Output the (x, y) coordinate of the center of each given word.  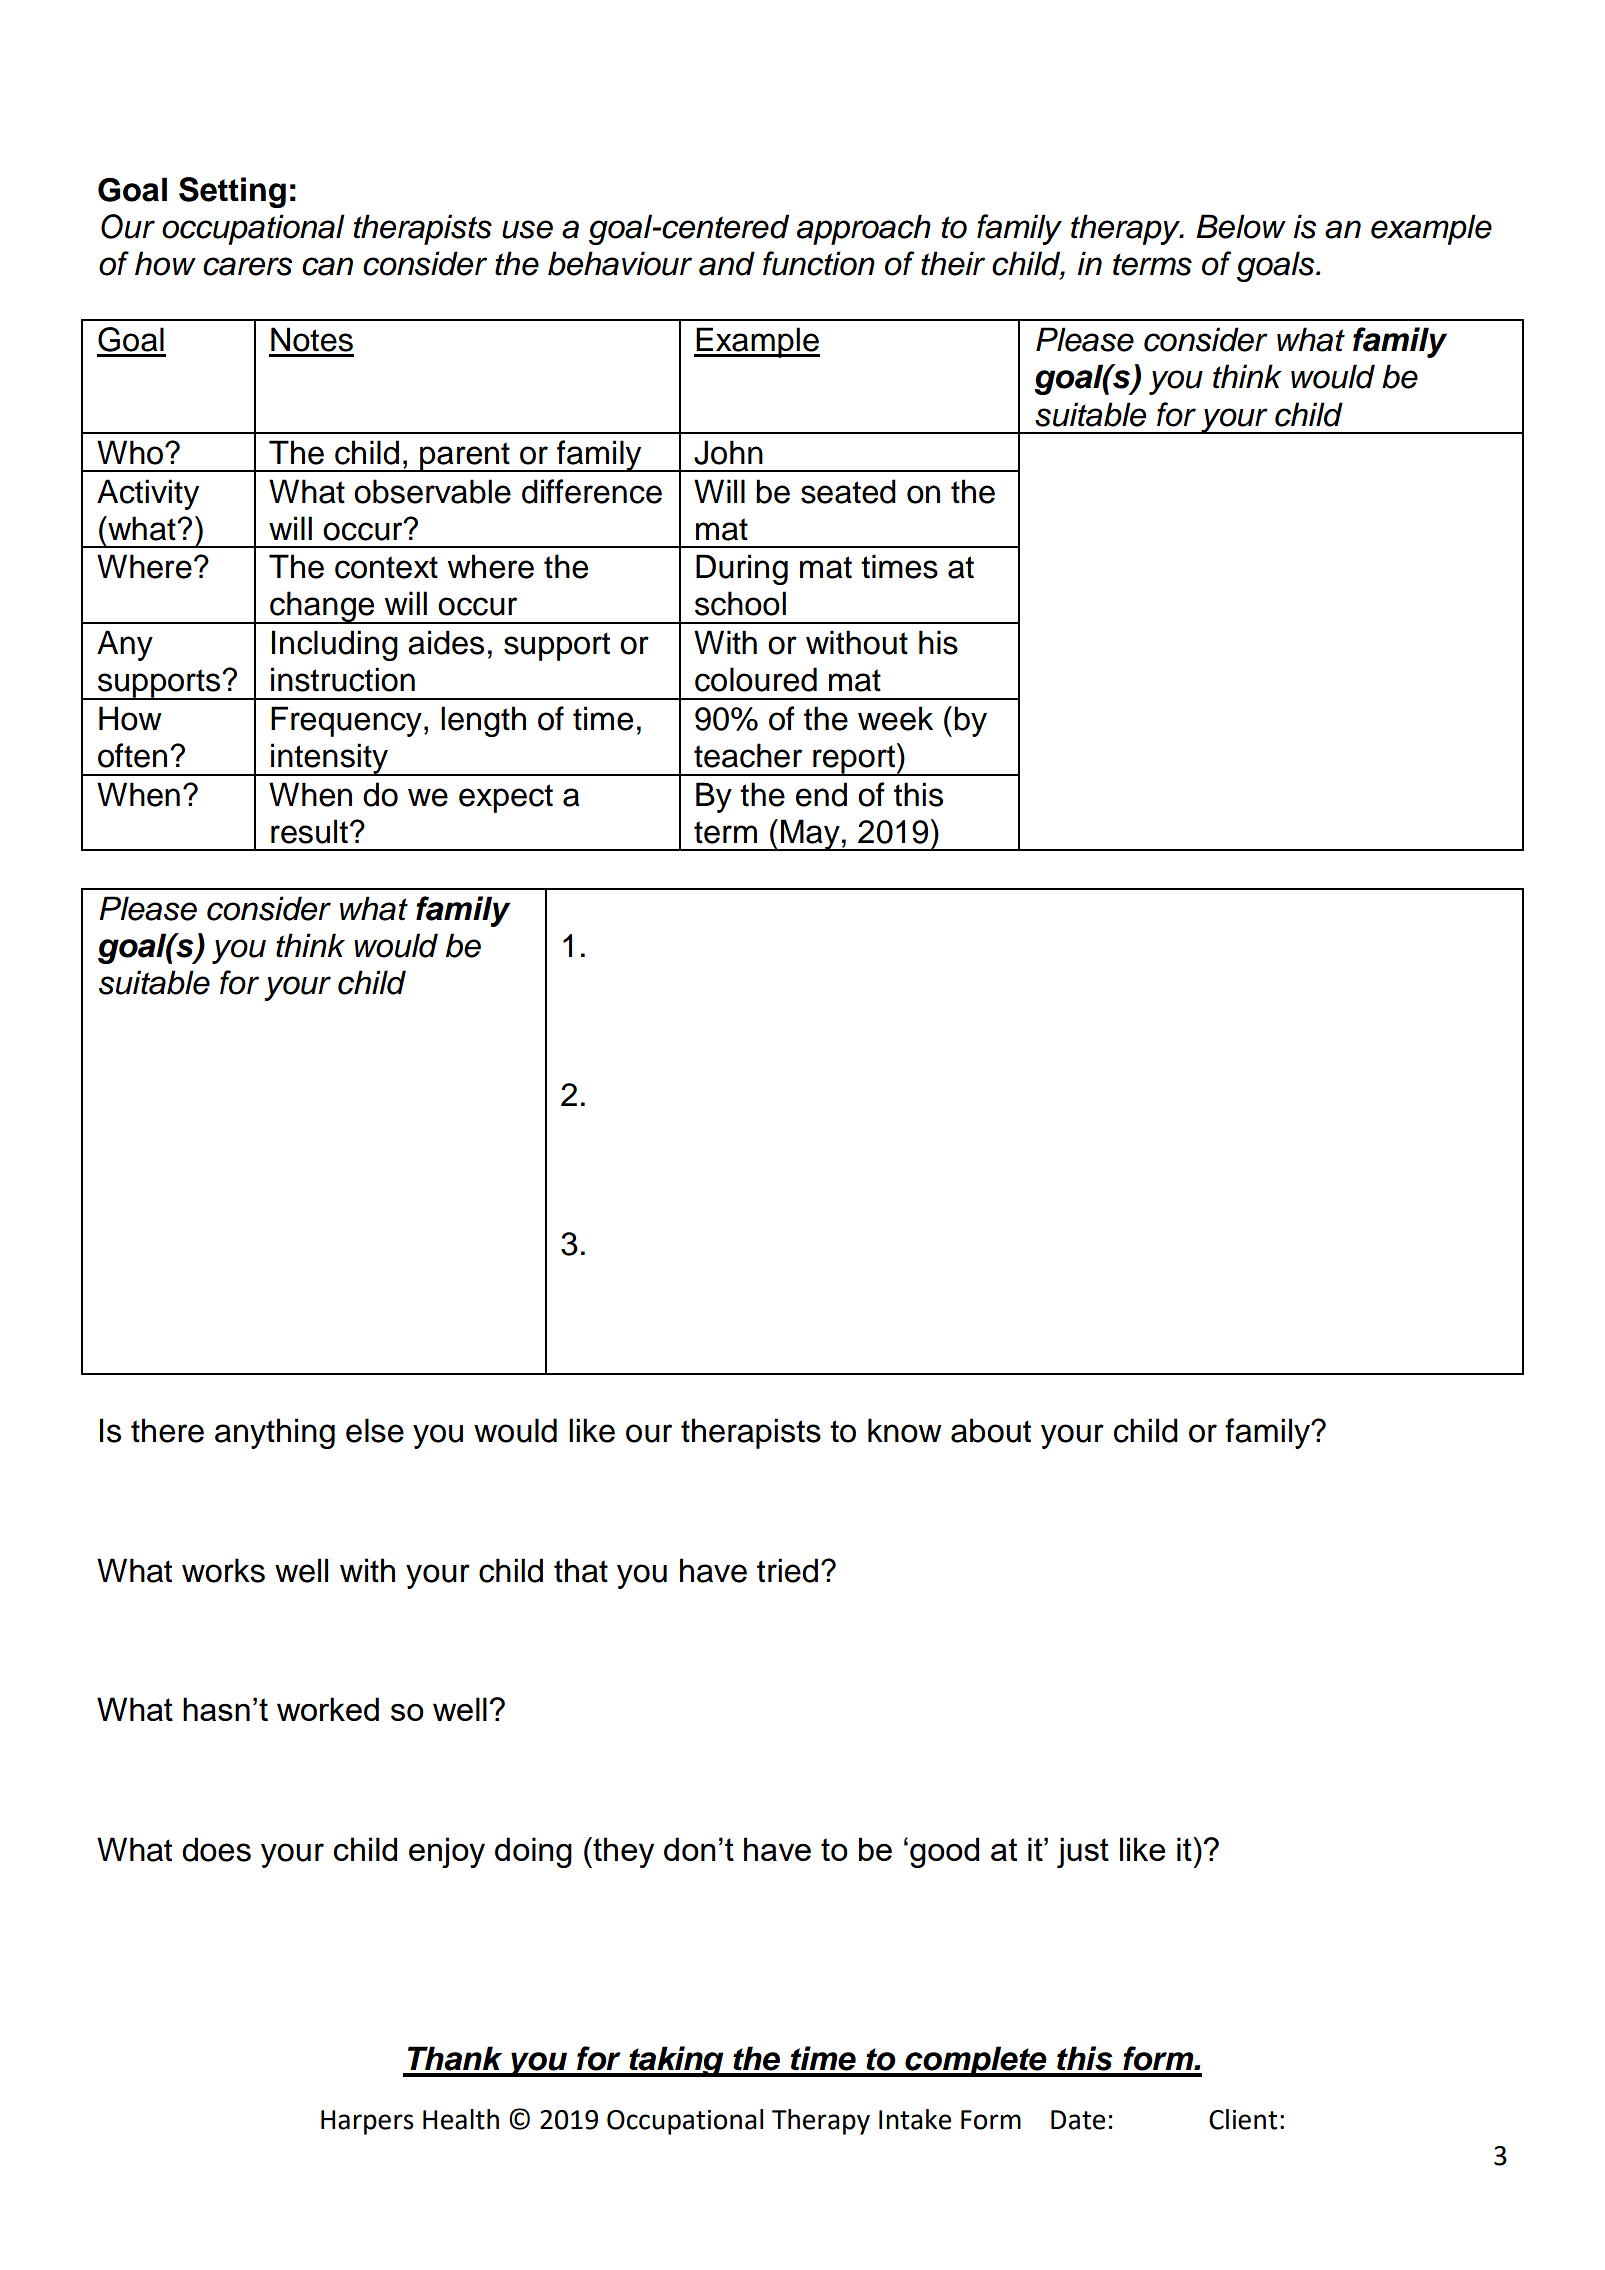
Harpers (367, 2122)
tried (787, 1570)
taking (676, 2061)
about (991, 1430)
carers (248, 266)
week (895, 718)
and (727, 263)
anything (275, 1433)
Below (1241, 226)
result (309, 831)
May (810, 835)
